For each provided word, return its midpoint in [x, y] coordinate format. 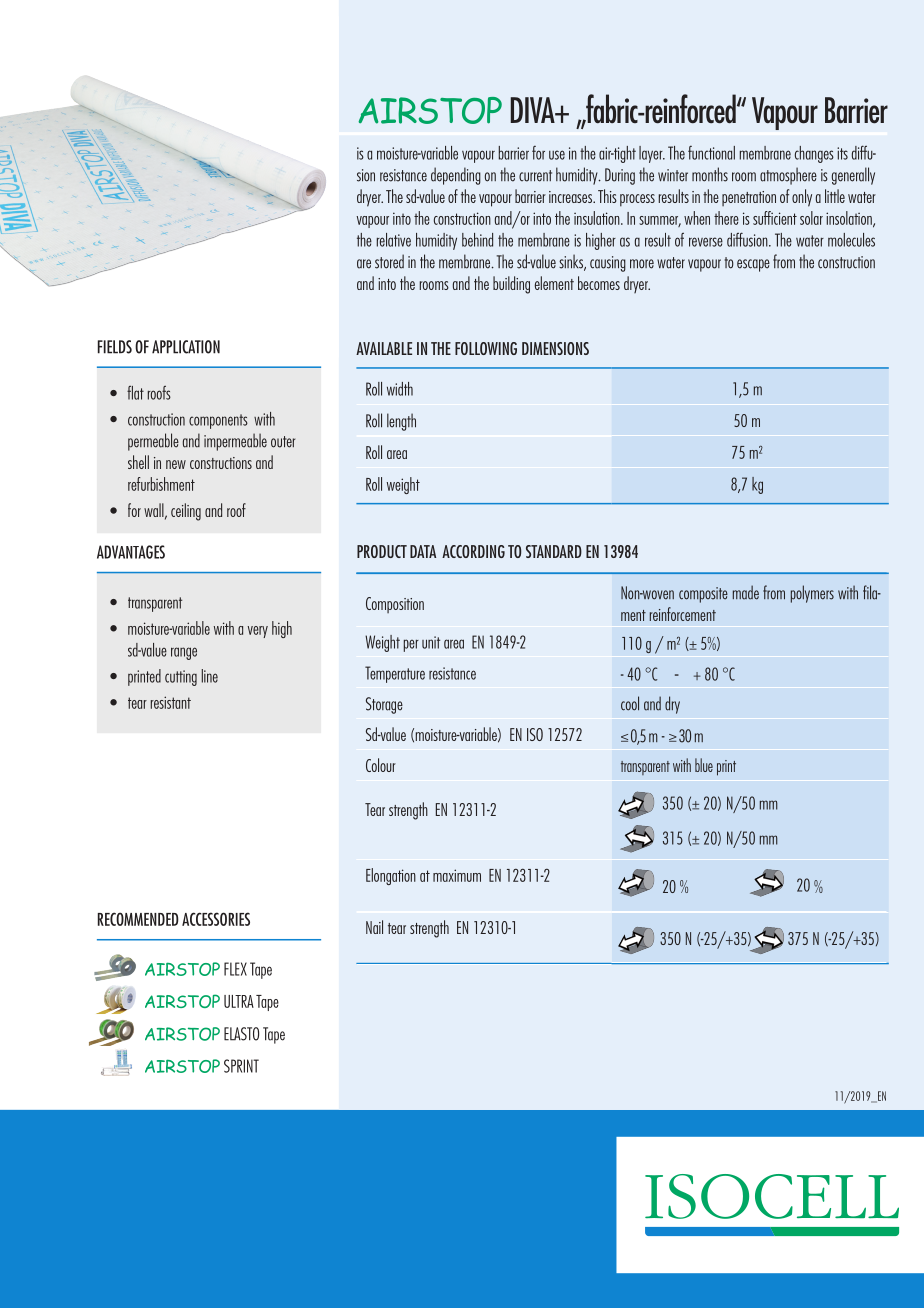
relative [394, 240]
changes [814, 154]
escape [753, 265]
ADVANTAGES [131, 552]
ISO [535, 734]
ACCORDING [473, 551]
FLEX [235, 969]
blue [704, 765]
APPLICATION [186, 347]
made [746, 592]
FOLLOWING [486, 348]
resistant [171, 702]
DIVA [534, 110]
